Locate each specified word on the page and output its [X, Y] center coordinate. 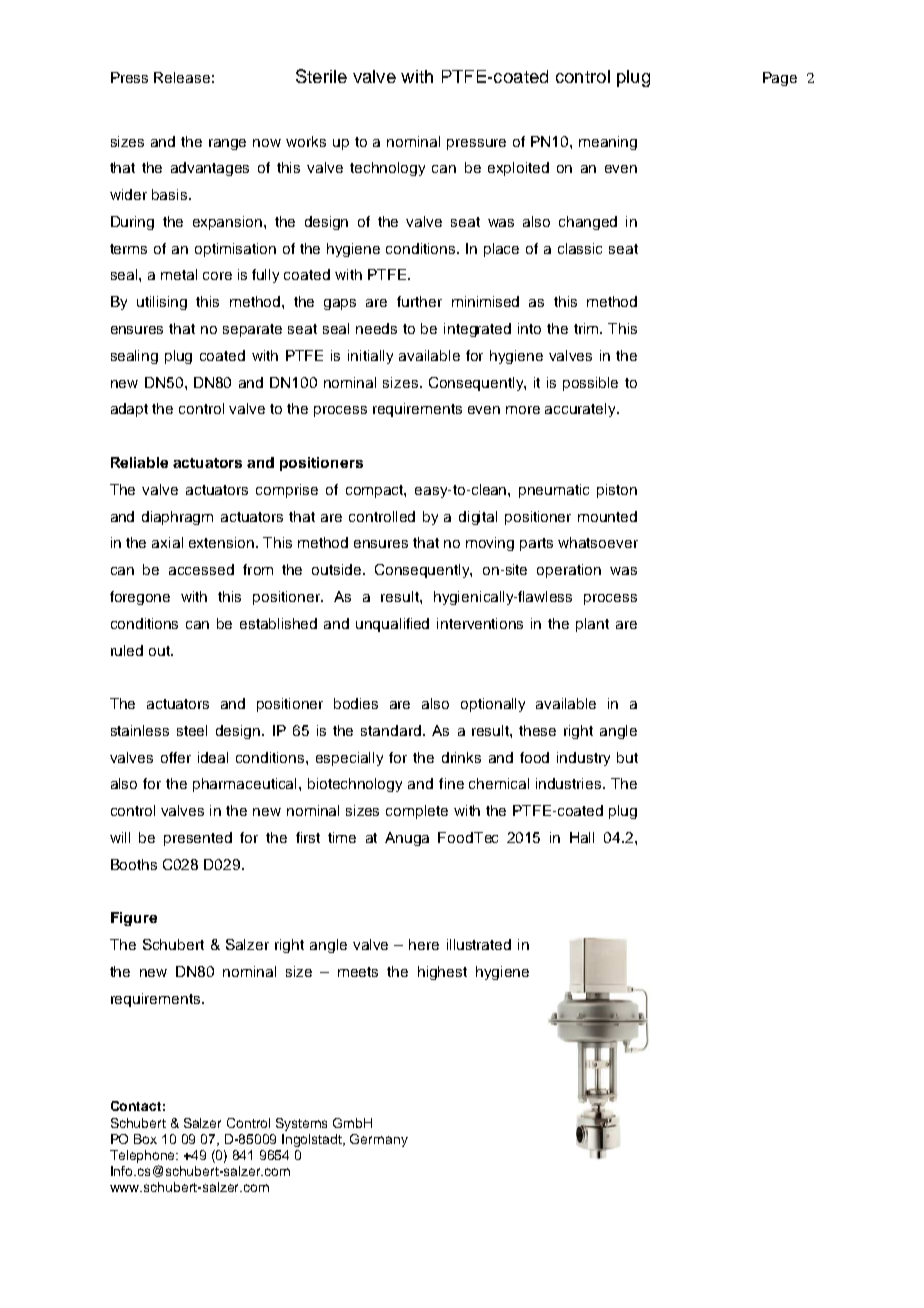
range [227, 144]
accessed [201, 569]
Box [145, 1139]
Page [780, 79]
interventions [480, 623]
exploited [518, 169]
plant [592, 625]
